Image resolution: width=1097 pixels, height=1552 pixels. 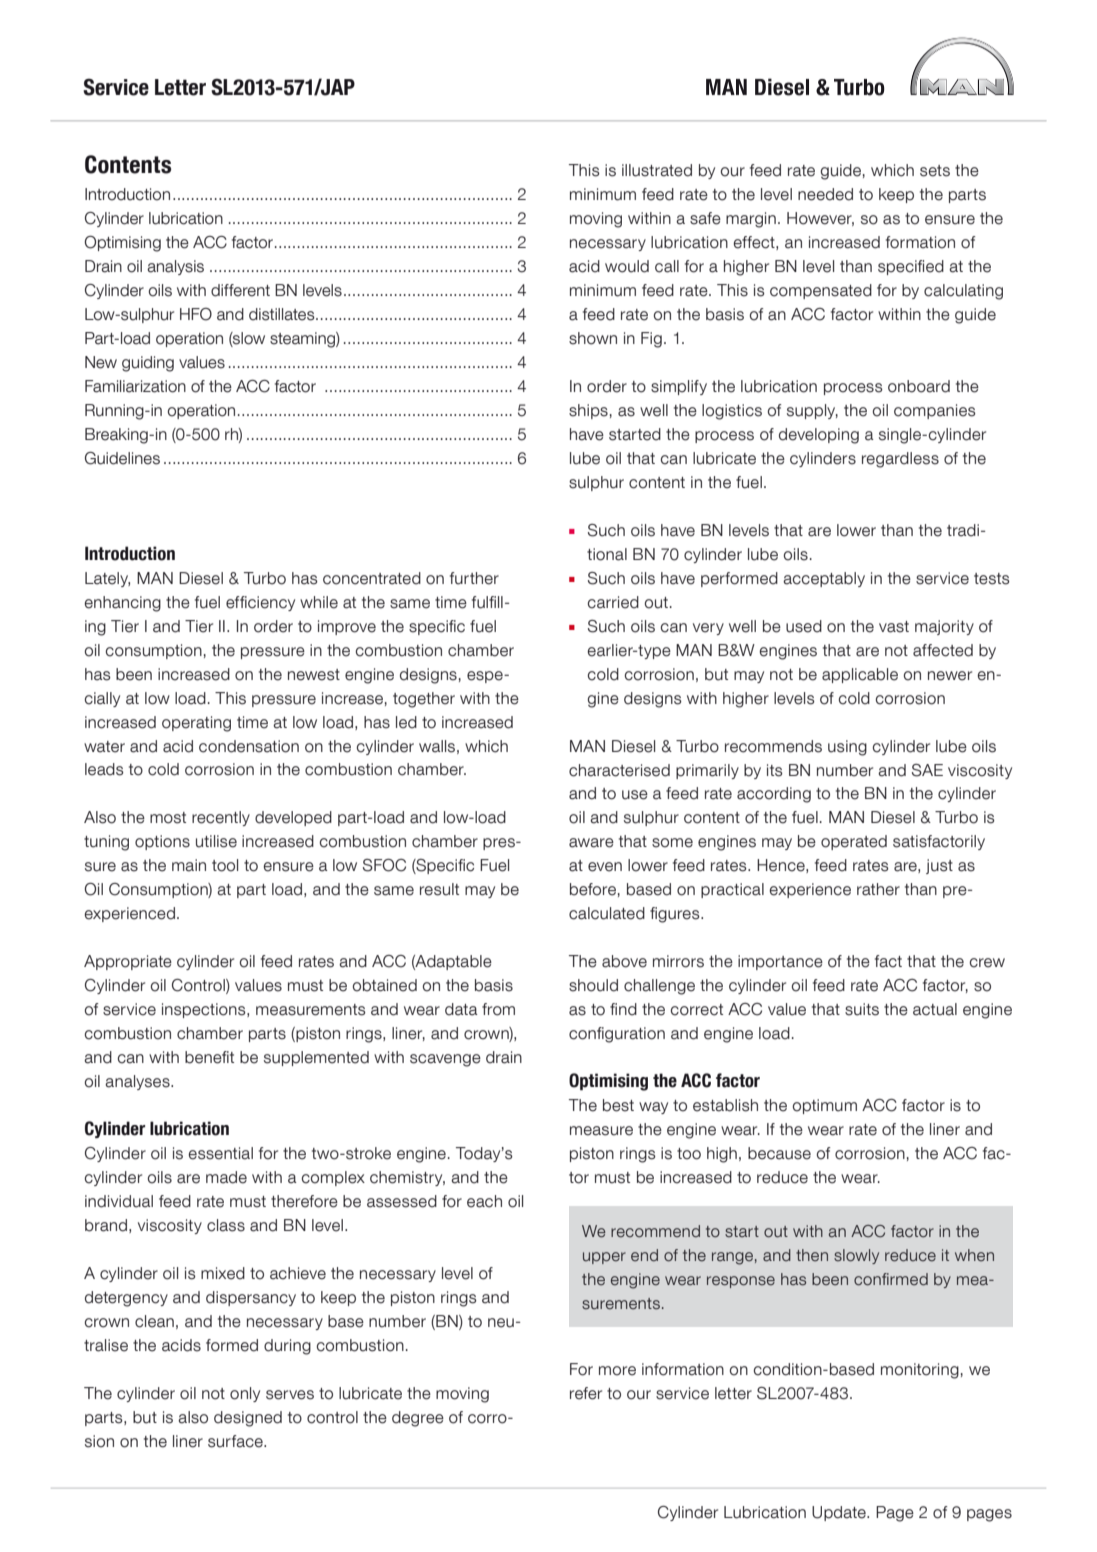 What do you see at coordinates (260, 603) in the page?
I see `efficiency` at bounding box center [260, 603].
